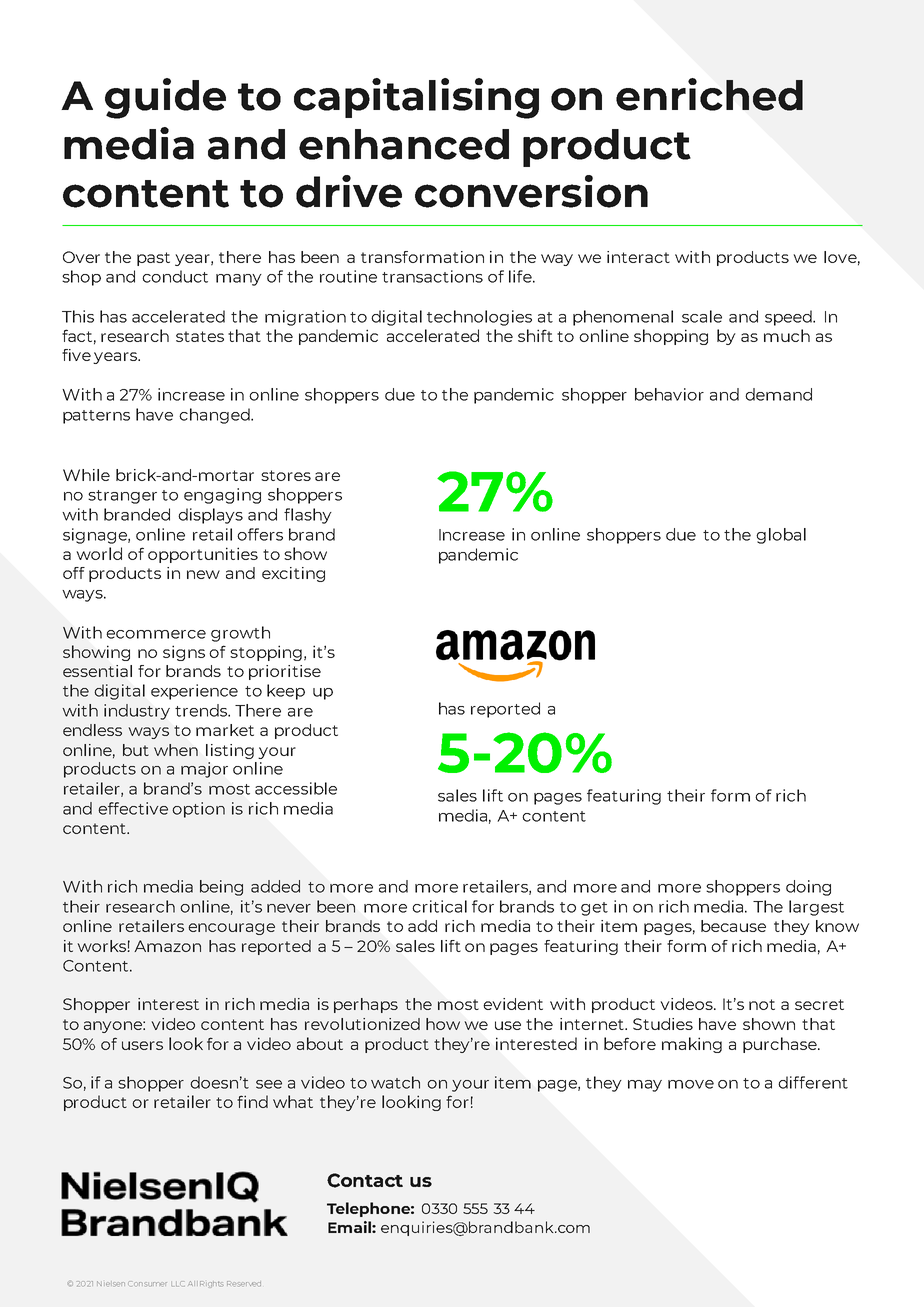 The width and height of the screenshot is (924, 1307). What do you see at coordinates (156, 634) in the screenshot?
I see `ecommerce` at bounding box center [156, 634].
